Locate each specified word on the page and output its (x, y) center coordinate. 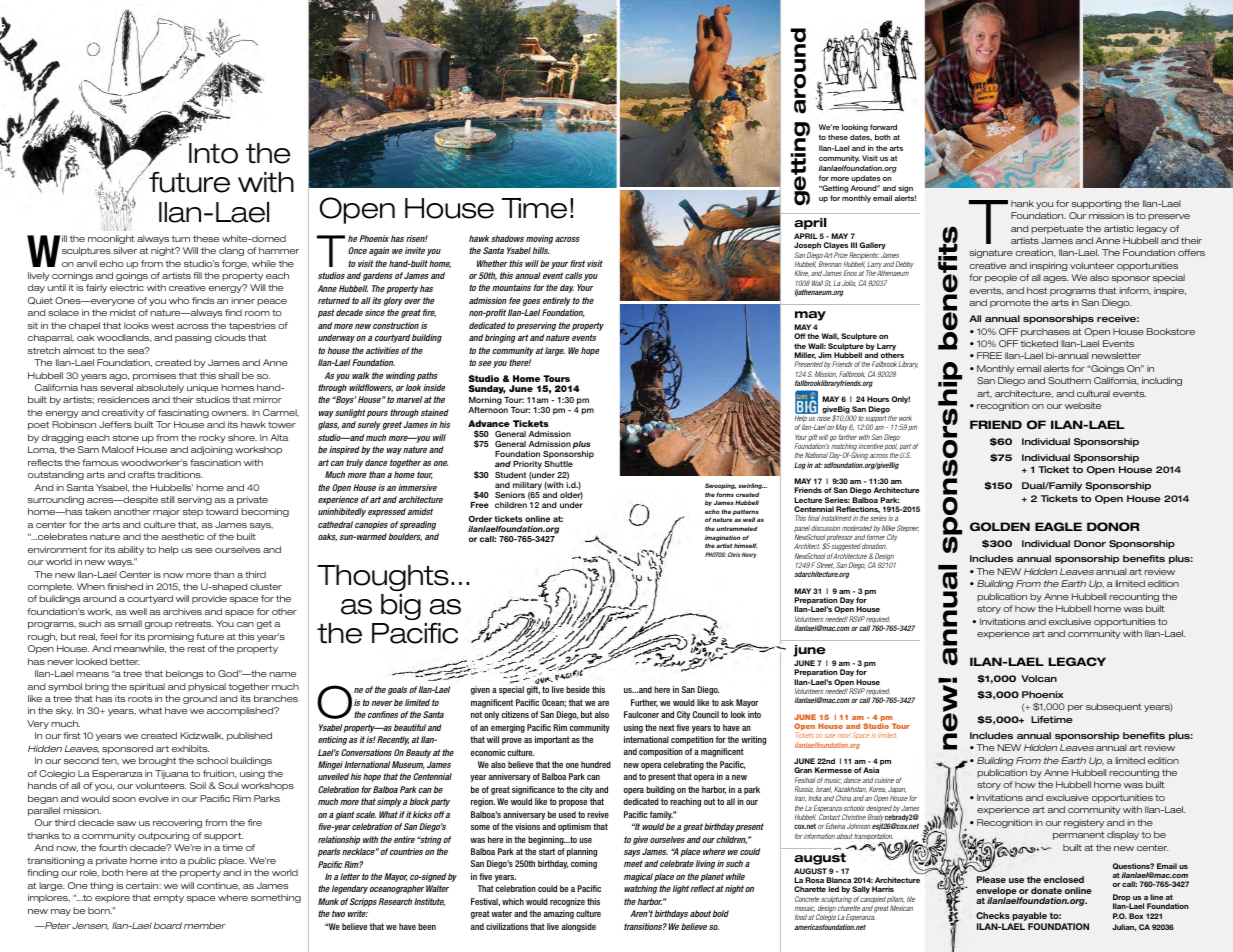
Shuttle (558, 464)
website (1083, 405)
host (1037, 290)
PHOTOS (715, 554)
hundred (596, 764)
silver (125, 250)
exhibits (190, 748)
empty (169, 898)
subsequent (1113, 707)
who (179, 300)
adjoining (212, 450)
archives (182, 611)
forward (883, 127)
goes (531, 302)
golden (1000, 526)
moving (539, 239)
